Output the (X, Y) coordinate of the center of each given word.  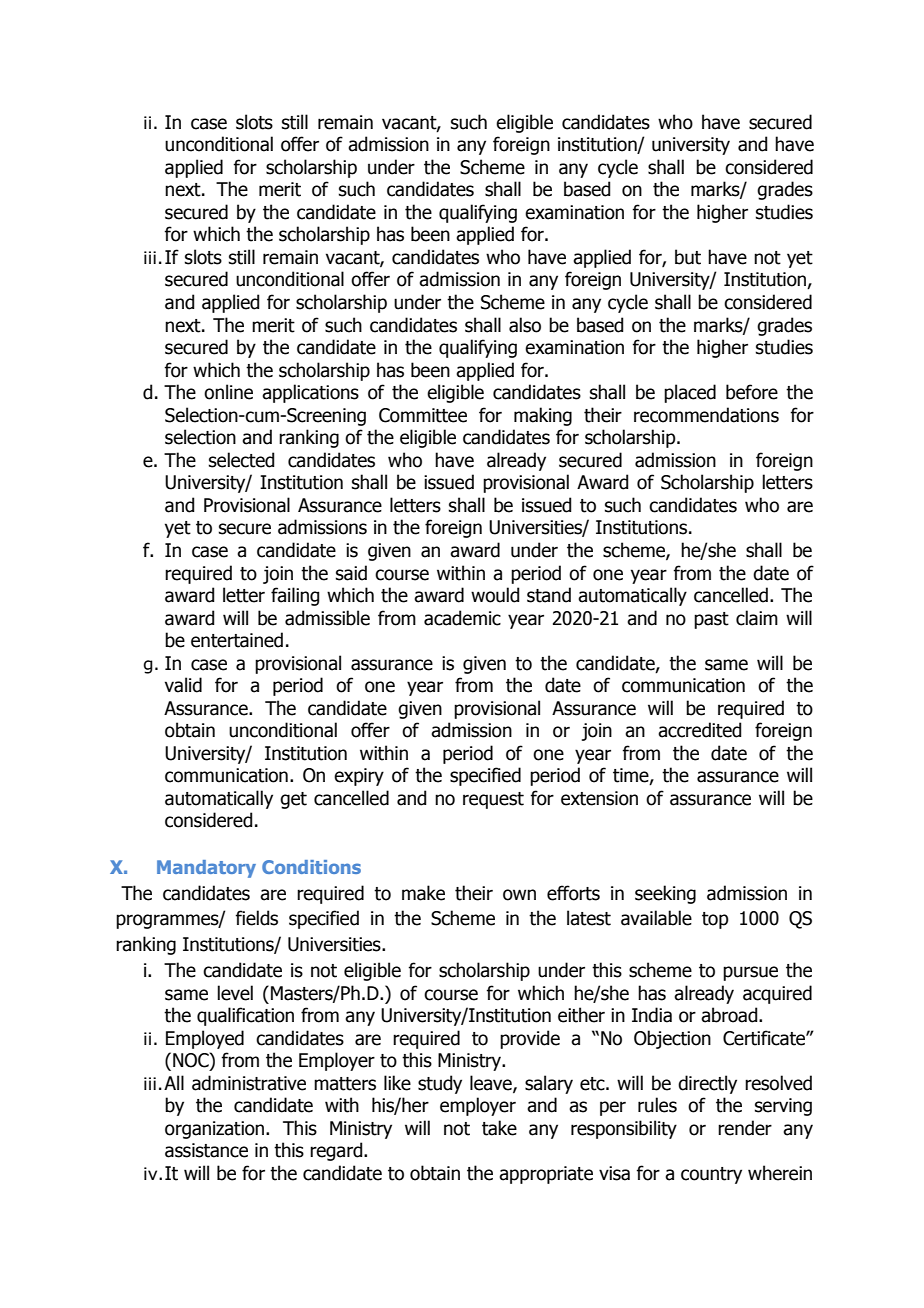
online (228, 392)
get (293, 800)
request (493, 800)
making (543, 416)
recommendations (706, 415)
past (711, 620)
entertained (237, 640)
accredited (699, 730)
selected (241, 460)
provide (530, 1039)
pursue (750, 973)
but (688, 257)
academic (462, 618)
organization (216, 1130)
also (525, 325)
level (235, 993)
